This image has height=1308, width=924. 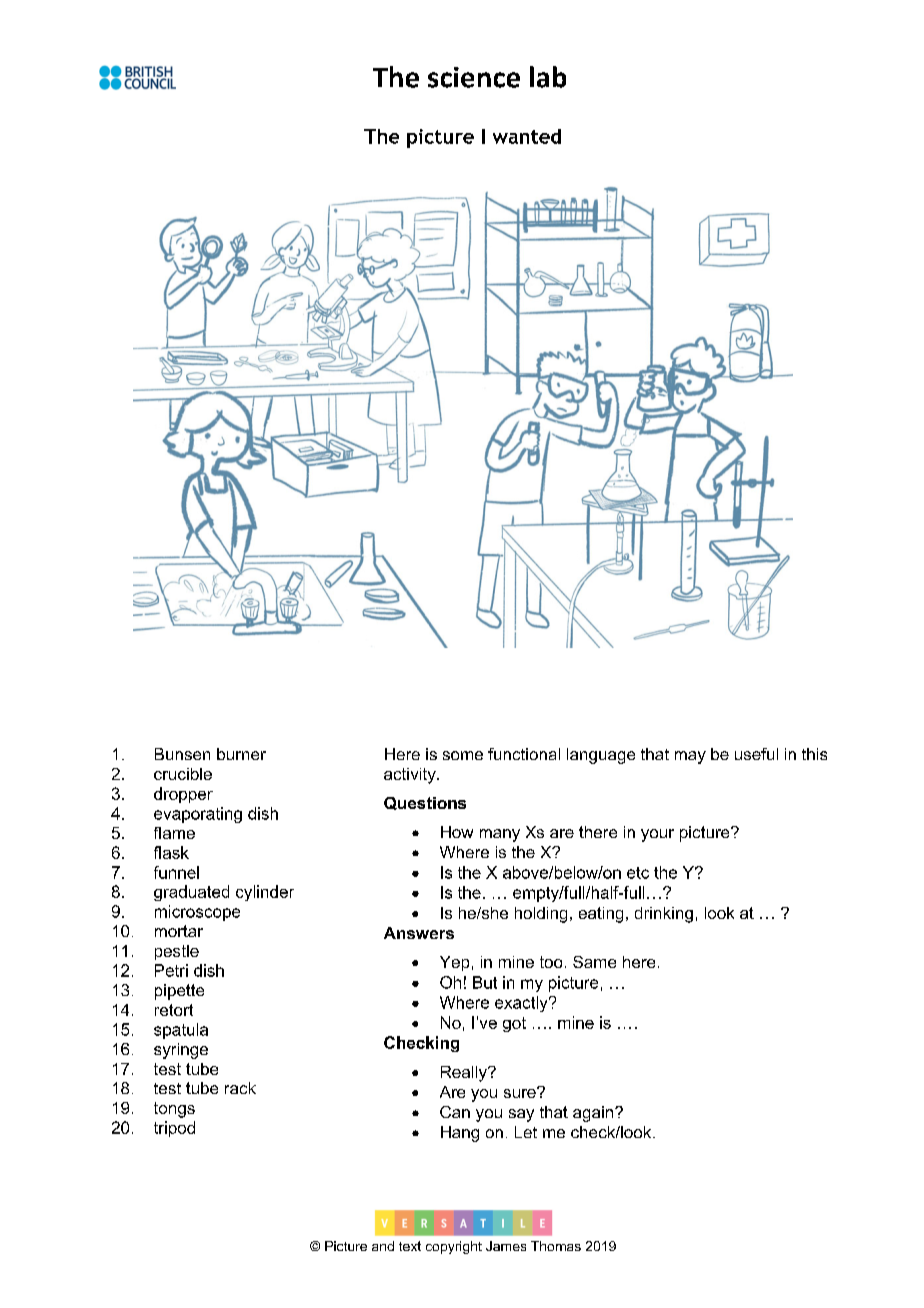 What do you see at coordinates (657, 835) in the image?
I see `your` at bounding box center [657, 835].
